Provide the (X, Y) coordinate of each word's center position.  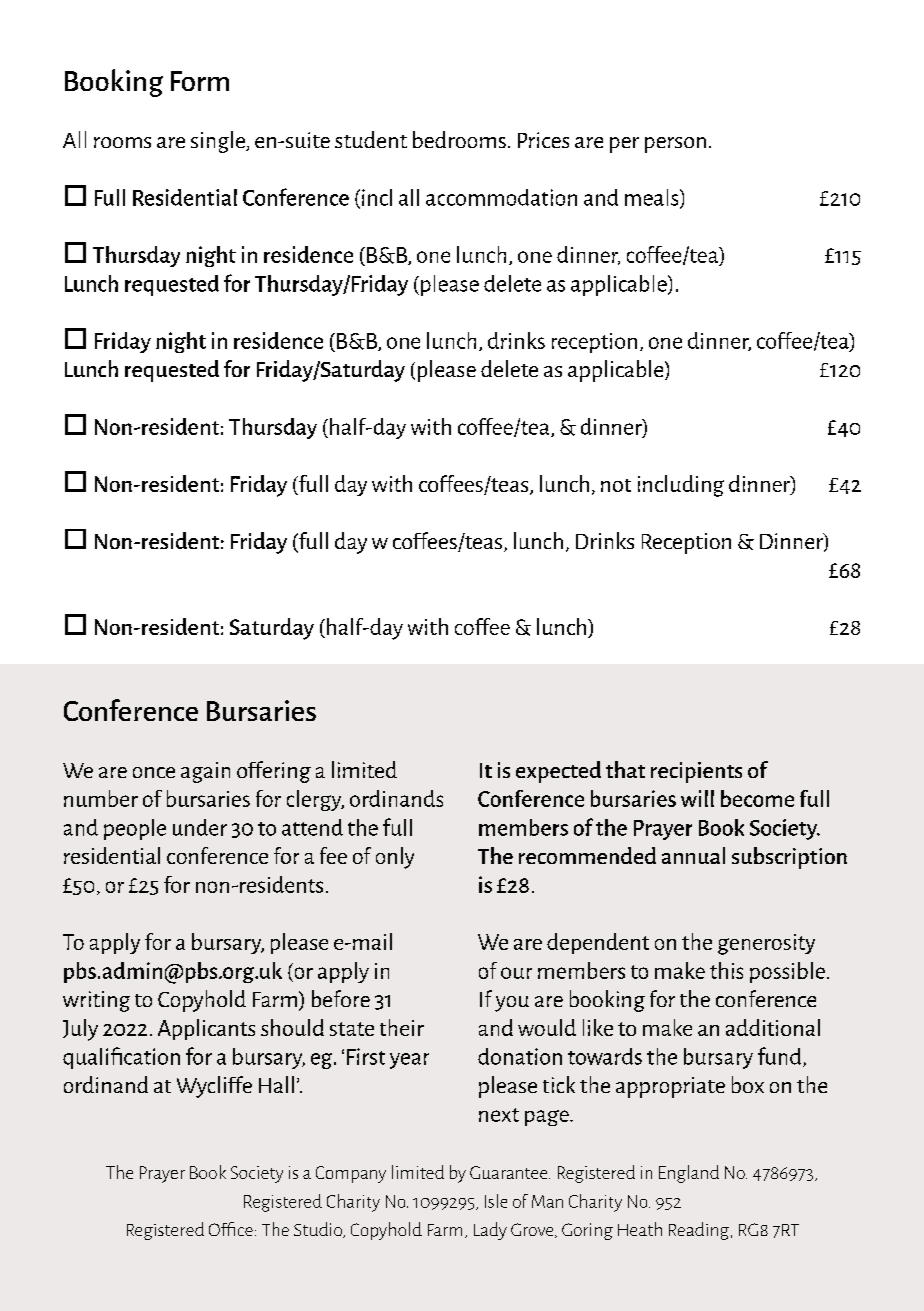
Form (200, 81)
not (616, 485)
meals (653, 198)
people (135, 829)
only (395, 858)
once (154, 772)
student (371, 139)
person (675, 145)
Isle (496, 1201)
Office (231, 1229)
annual (693, 855)
